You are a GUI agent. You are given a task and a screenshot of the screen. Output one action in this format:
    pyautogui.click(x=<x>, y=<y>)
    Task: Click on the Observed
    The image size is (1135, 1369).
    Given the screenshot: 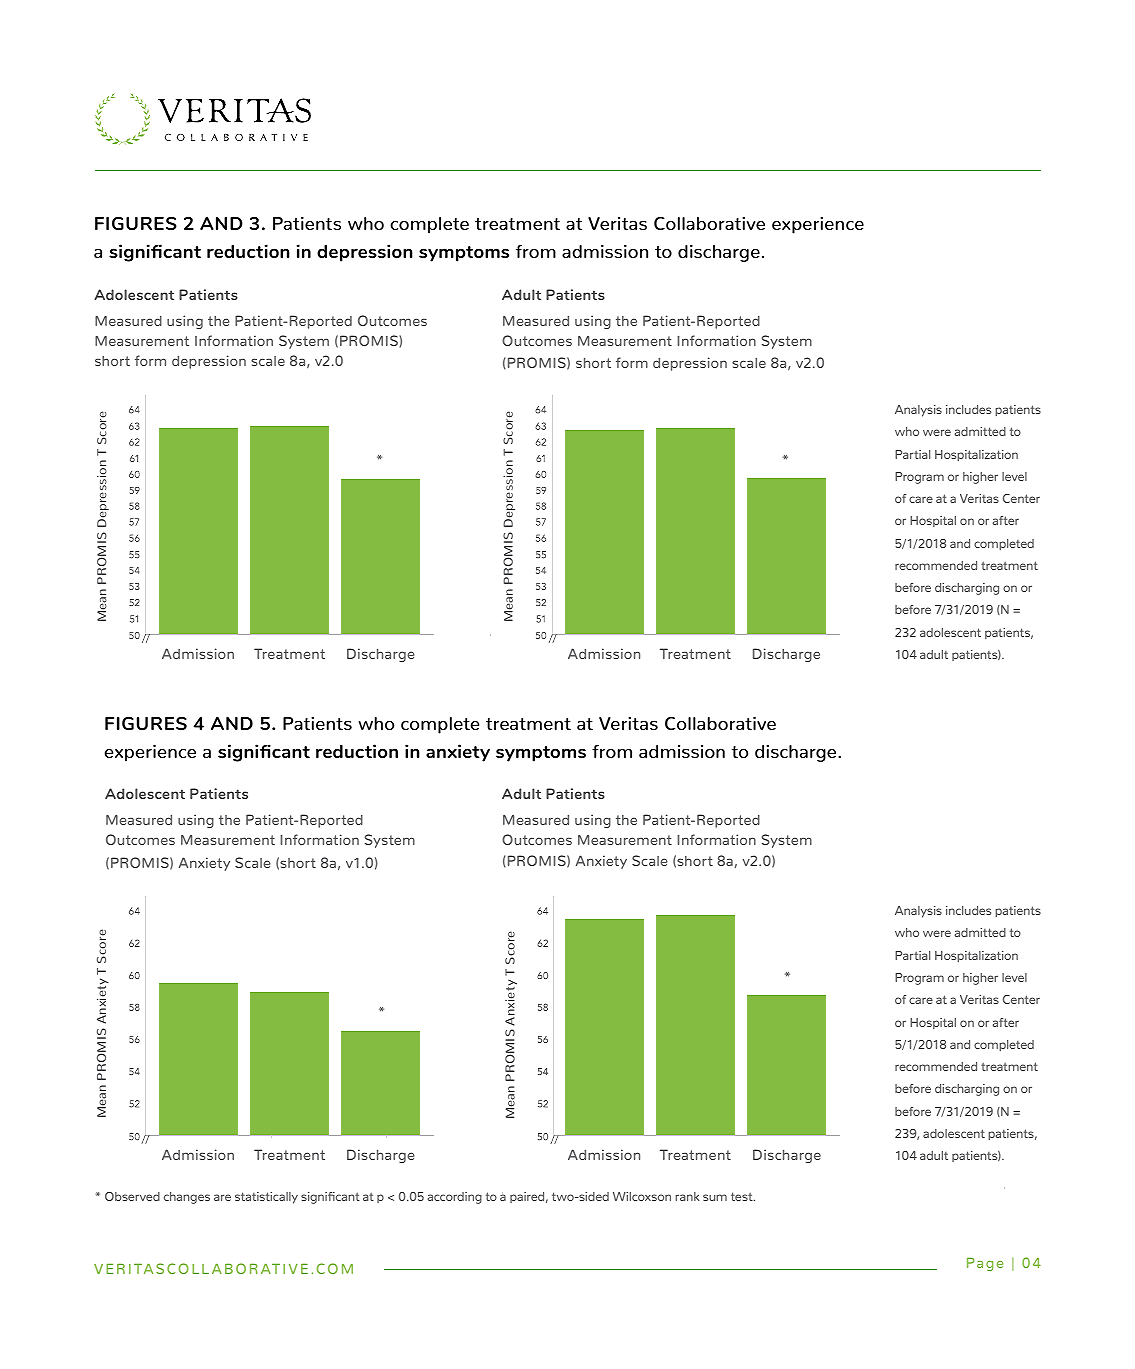 What is the action you would take?
    pyautogui.click(x=132, y=1196)
